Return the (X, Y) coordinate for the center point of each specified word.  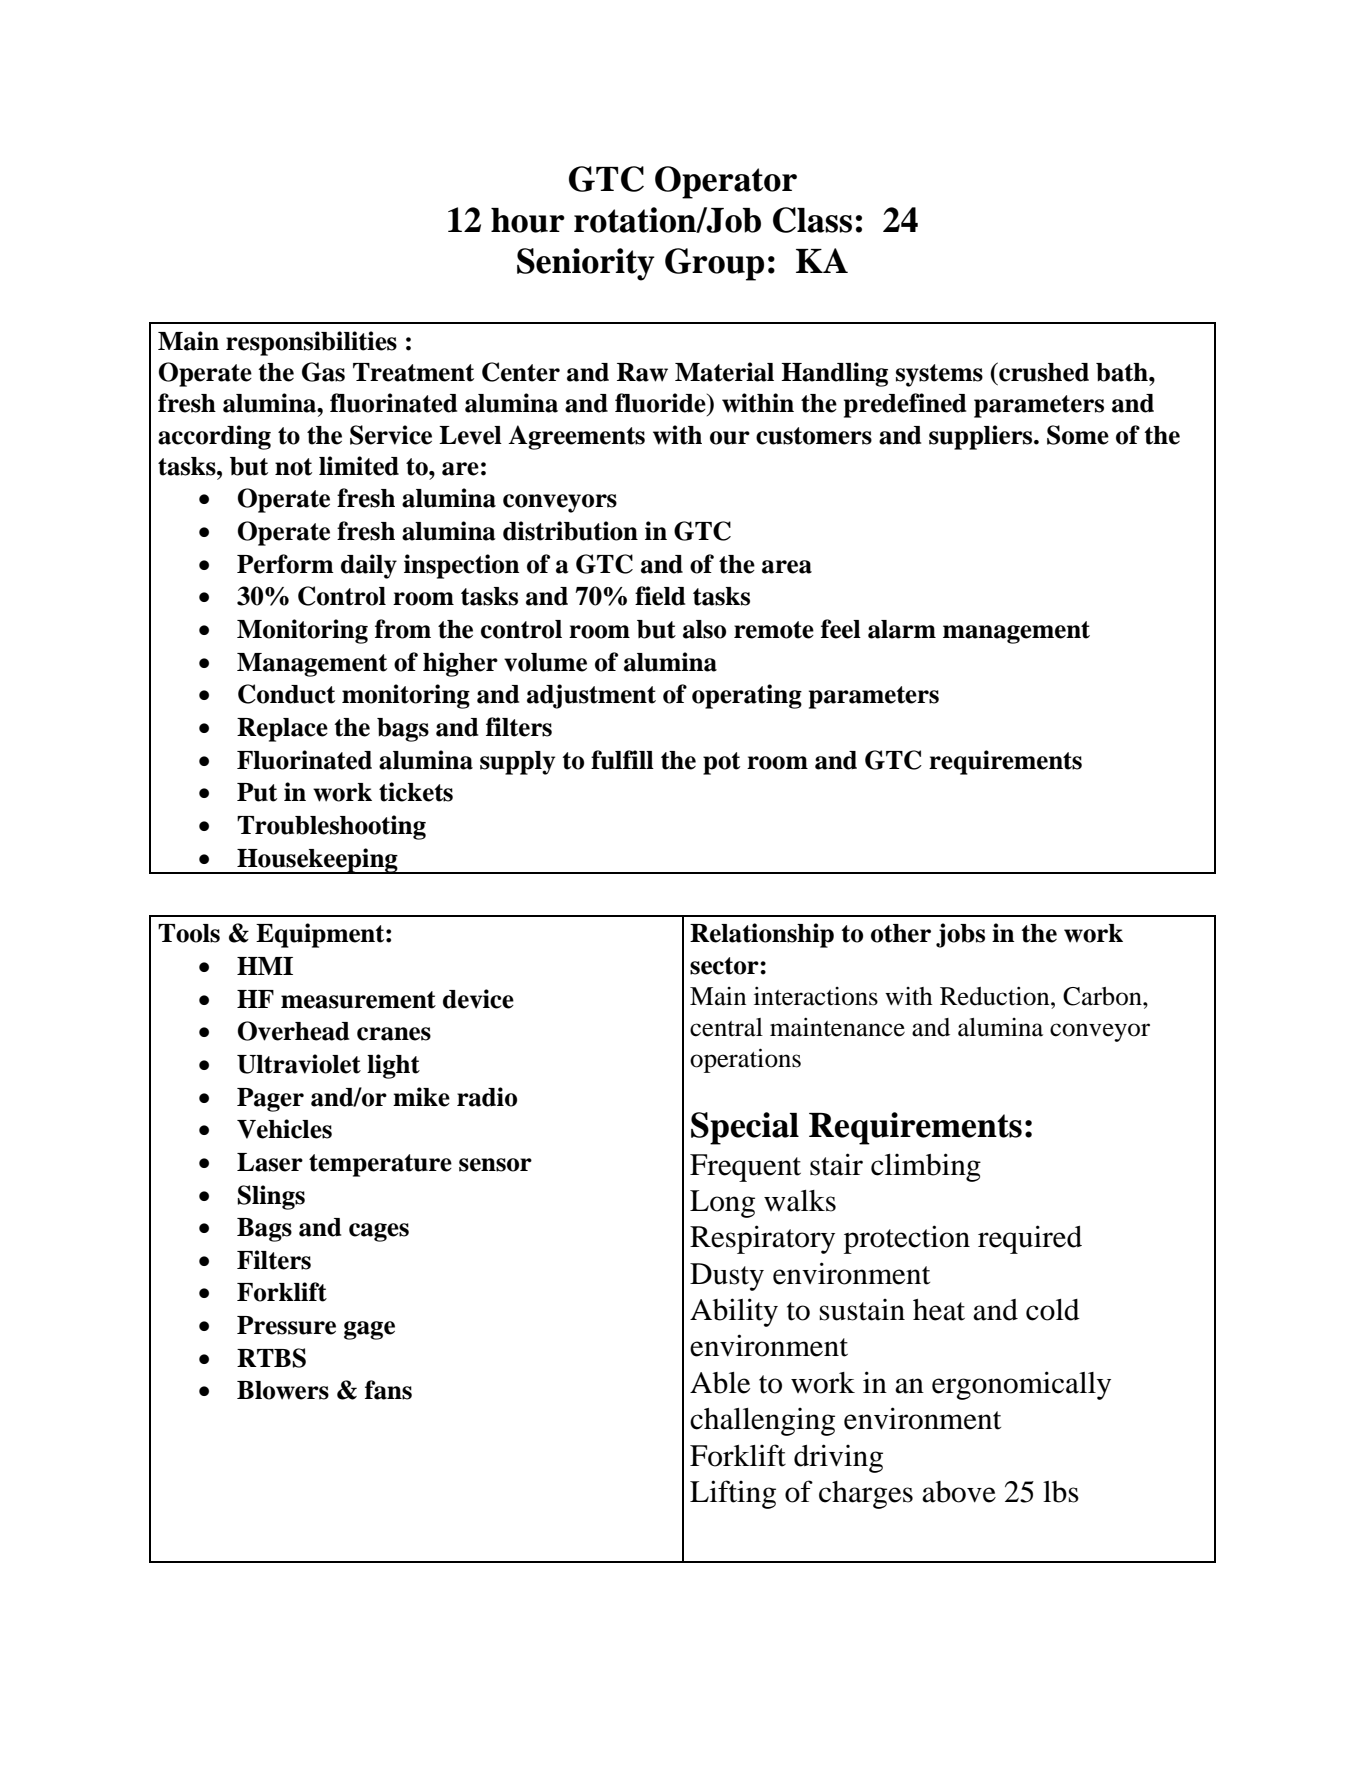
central (726, 1027)
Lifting (733, 1494)
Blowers (283, 1390)
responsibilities (311, 343)
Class (812, 220)
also (704, 629)
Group (714, 264)
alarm (902, 629)
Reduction (996, 996)
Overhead (293, 1031)
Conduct (286, 694)
